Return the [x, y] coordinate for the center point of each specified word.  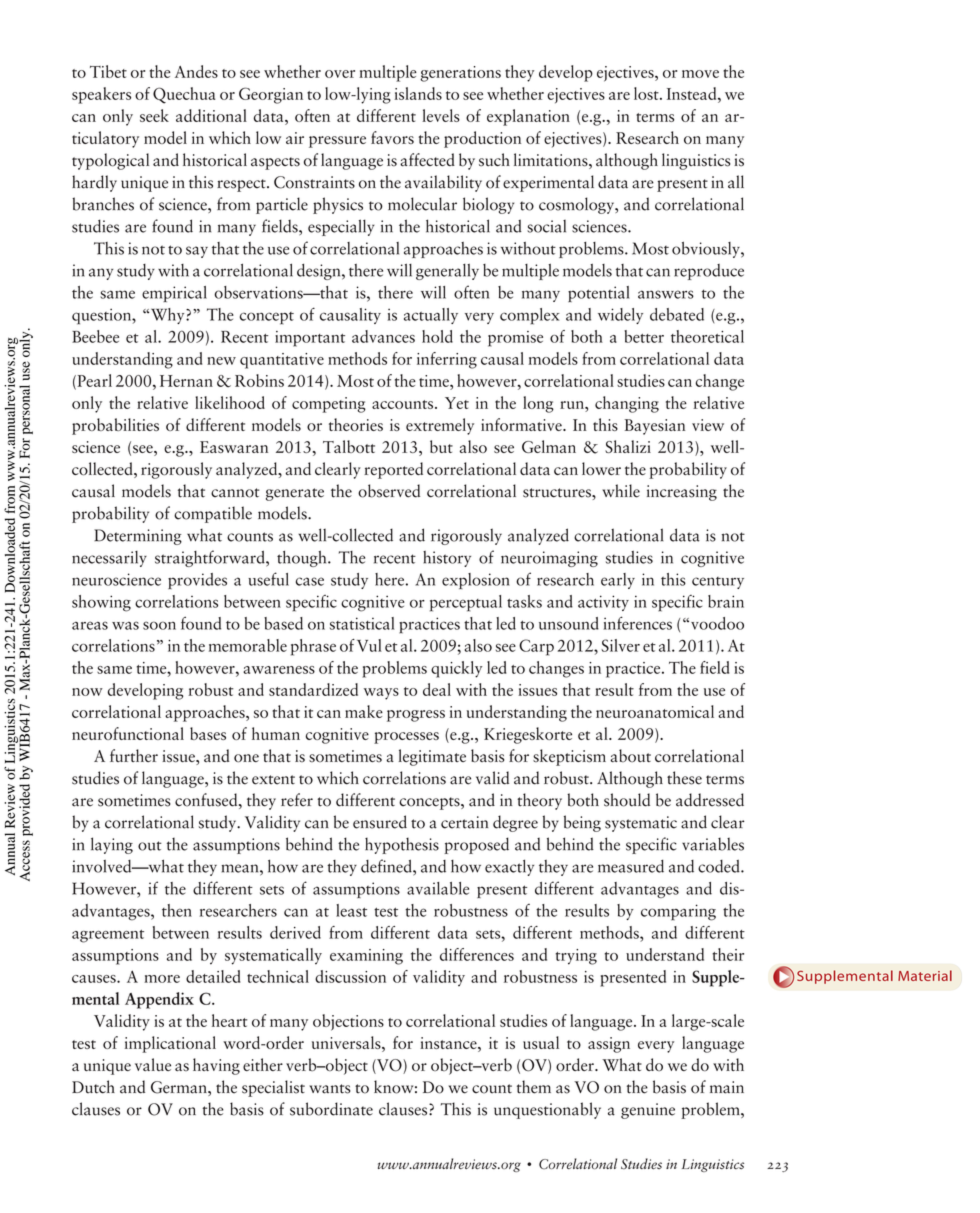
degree [515, 823]
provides [197, 581]
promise [515, 339]
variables [713, 844]
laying [112, 845]
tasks [524, 601]
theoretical [707, 336]
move [700, 74]
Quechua [184, 95]
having [216, 1066]
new [221, 361]
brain [726, 601]
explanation [528, 117]
